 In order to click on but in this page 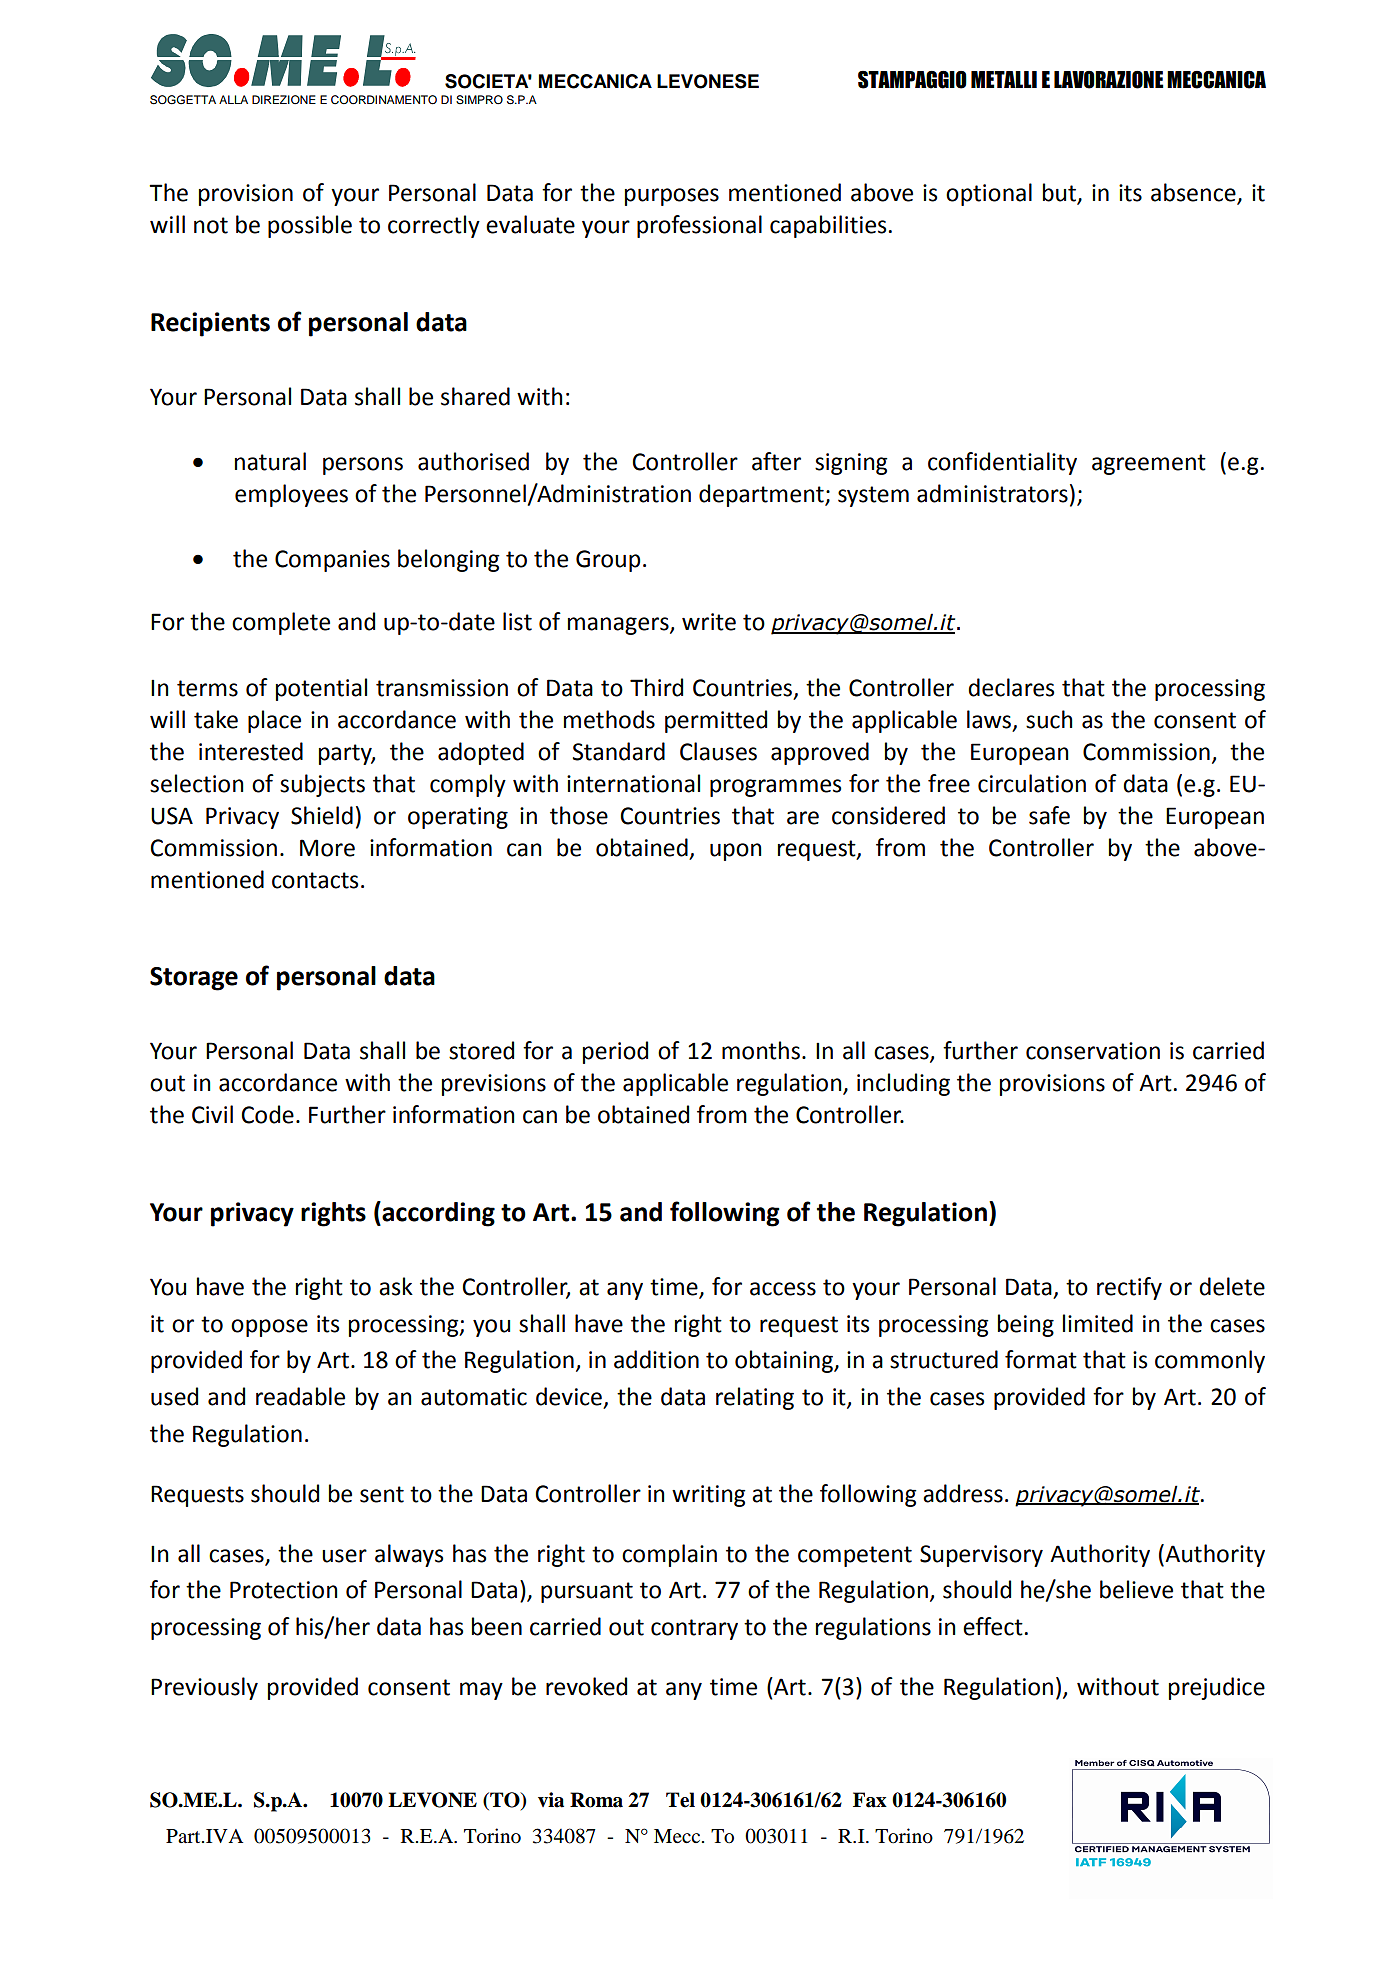, I will do `click(1060, 193)`.
